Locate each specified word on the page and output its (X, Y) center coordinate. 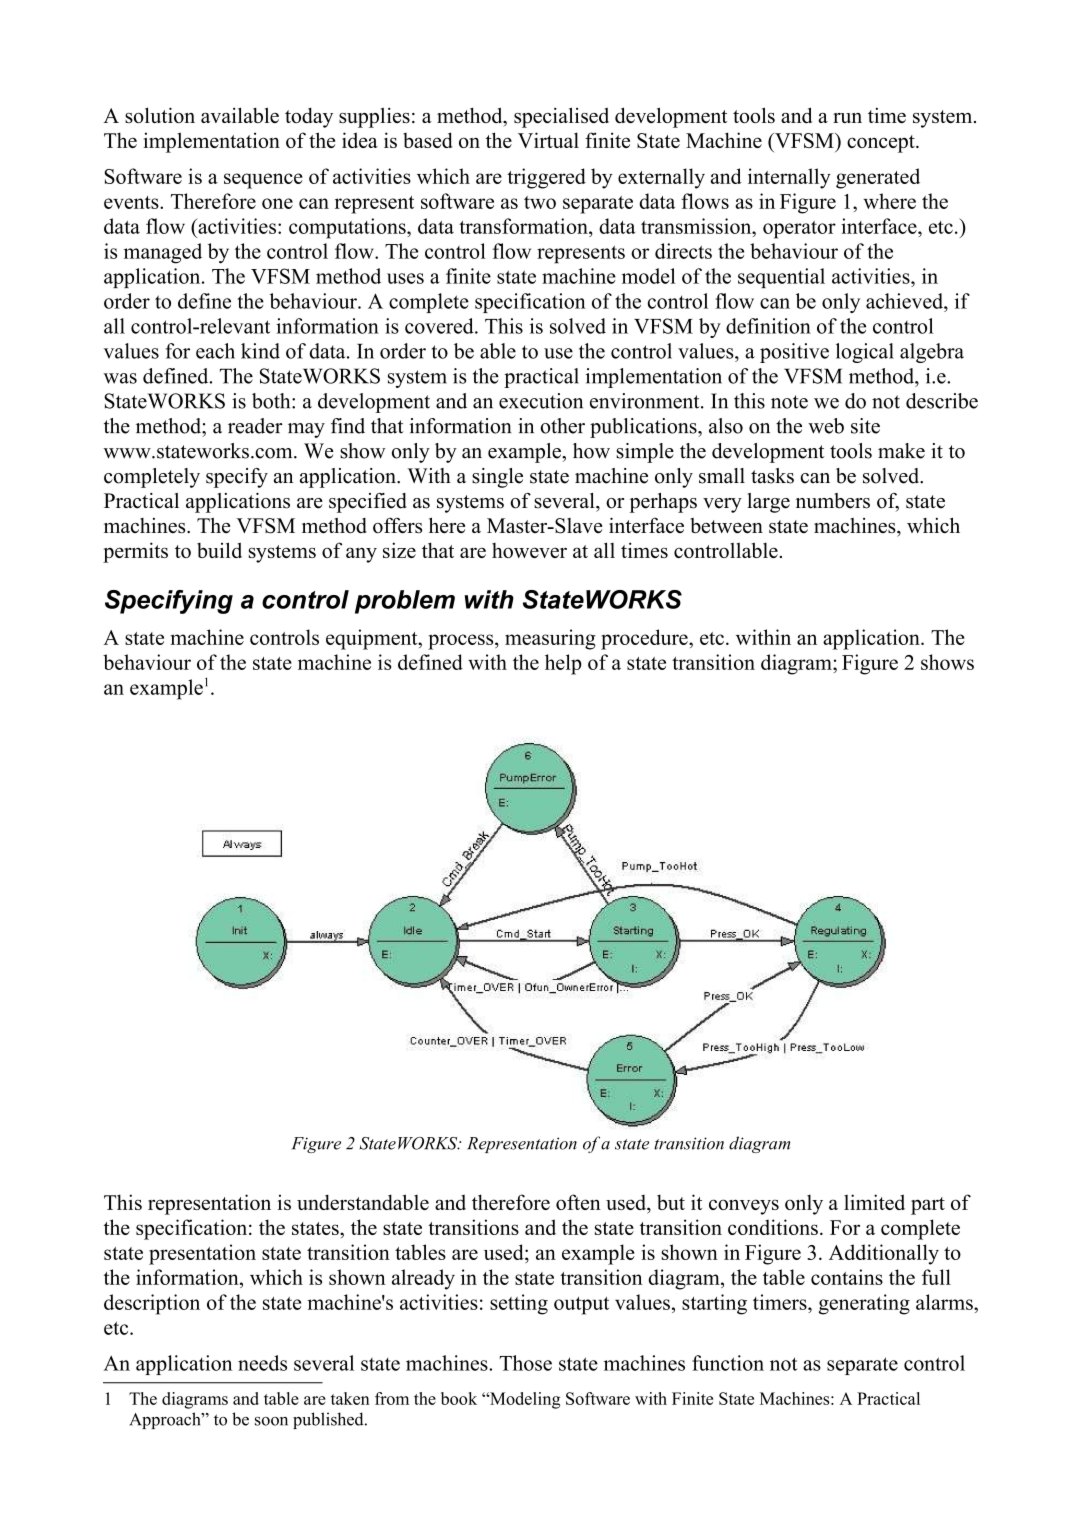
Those (525, 1363)
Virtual (548, 140)
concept (882, 144)
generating (864, 1304)
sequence (263, 181)
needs (262, 1363)
